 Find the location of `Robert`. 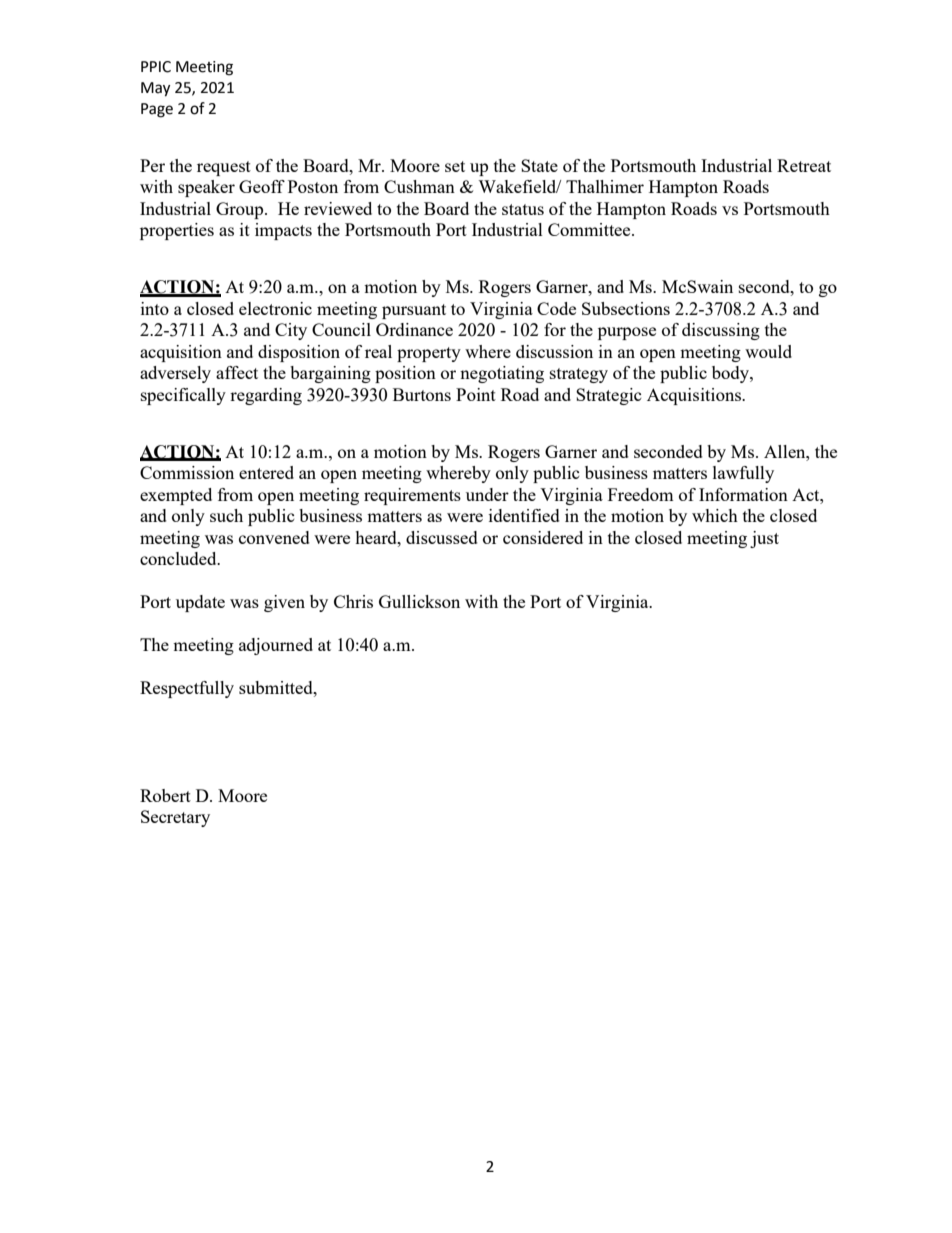

Robert is located at coordinates (165, 795).
